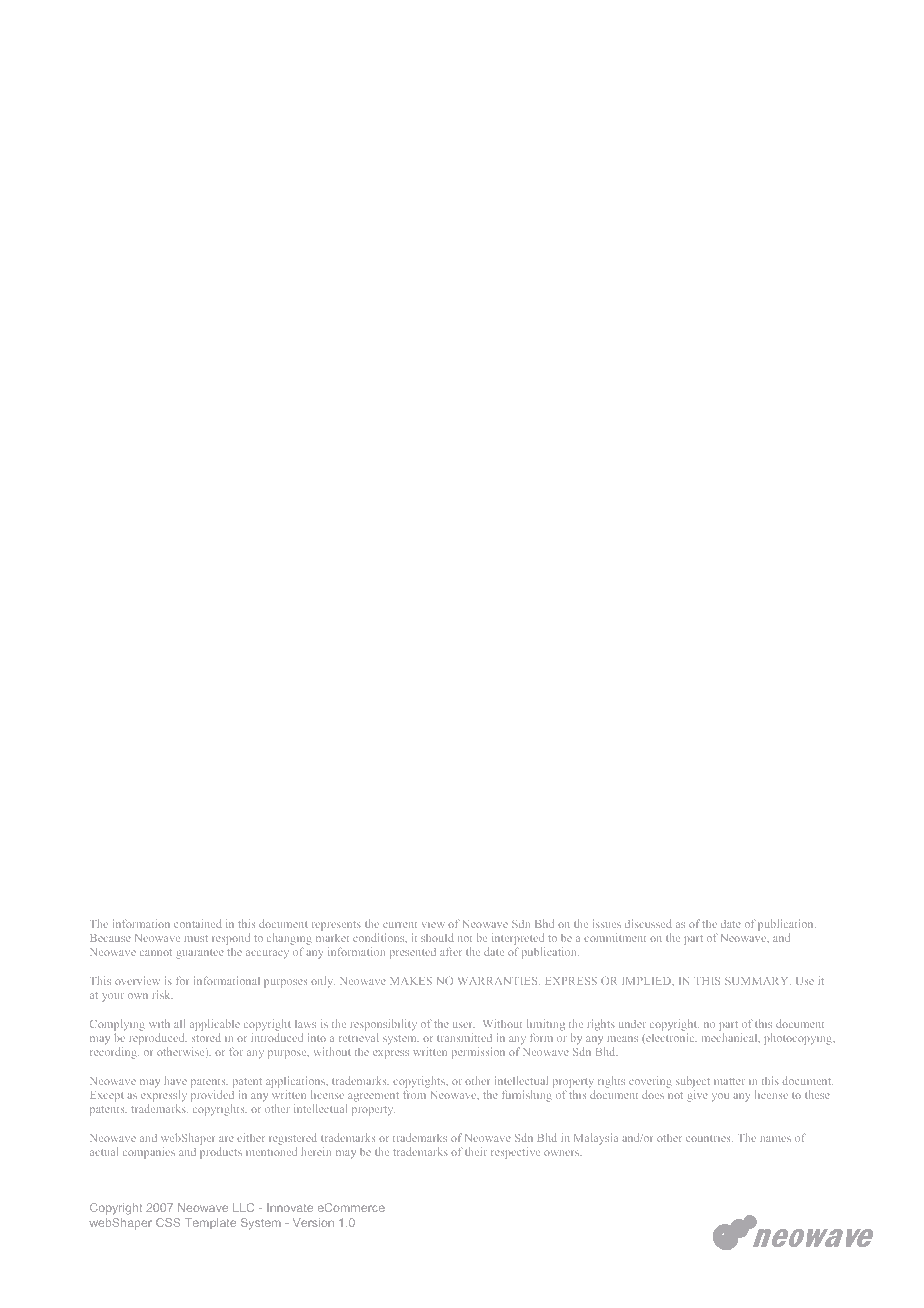 Image resolution: width=924 pixels, height=1308 pixels. Describe the element at coordinates (670, 1038) in the document. I see `electronic` at that location.
